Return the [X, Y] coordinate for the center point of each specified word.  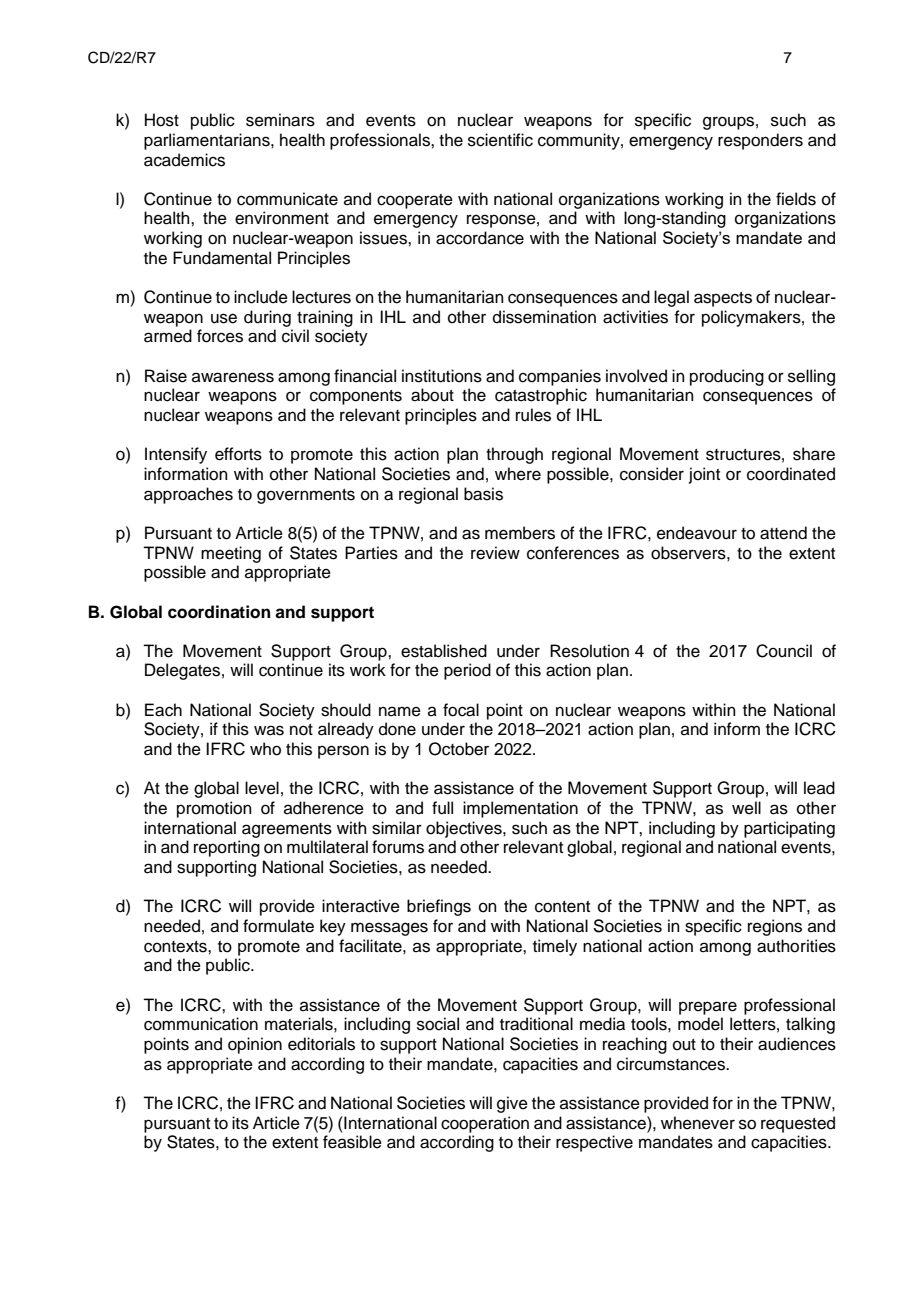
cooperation [485, 1124]
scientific [500, 140]
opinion [255, 1045]
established [444, 651]
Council [784, 651]
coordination [219, 612]
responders [760, 141]
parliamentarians [208, 141]
